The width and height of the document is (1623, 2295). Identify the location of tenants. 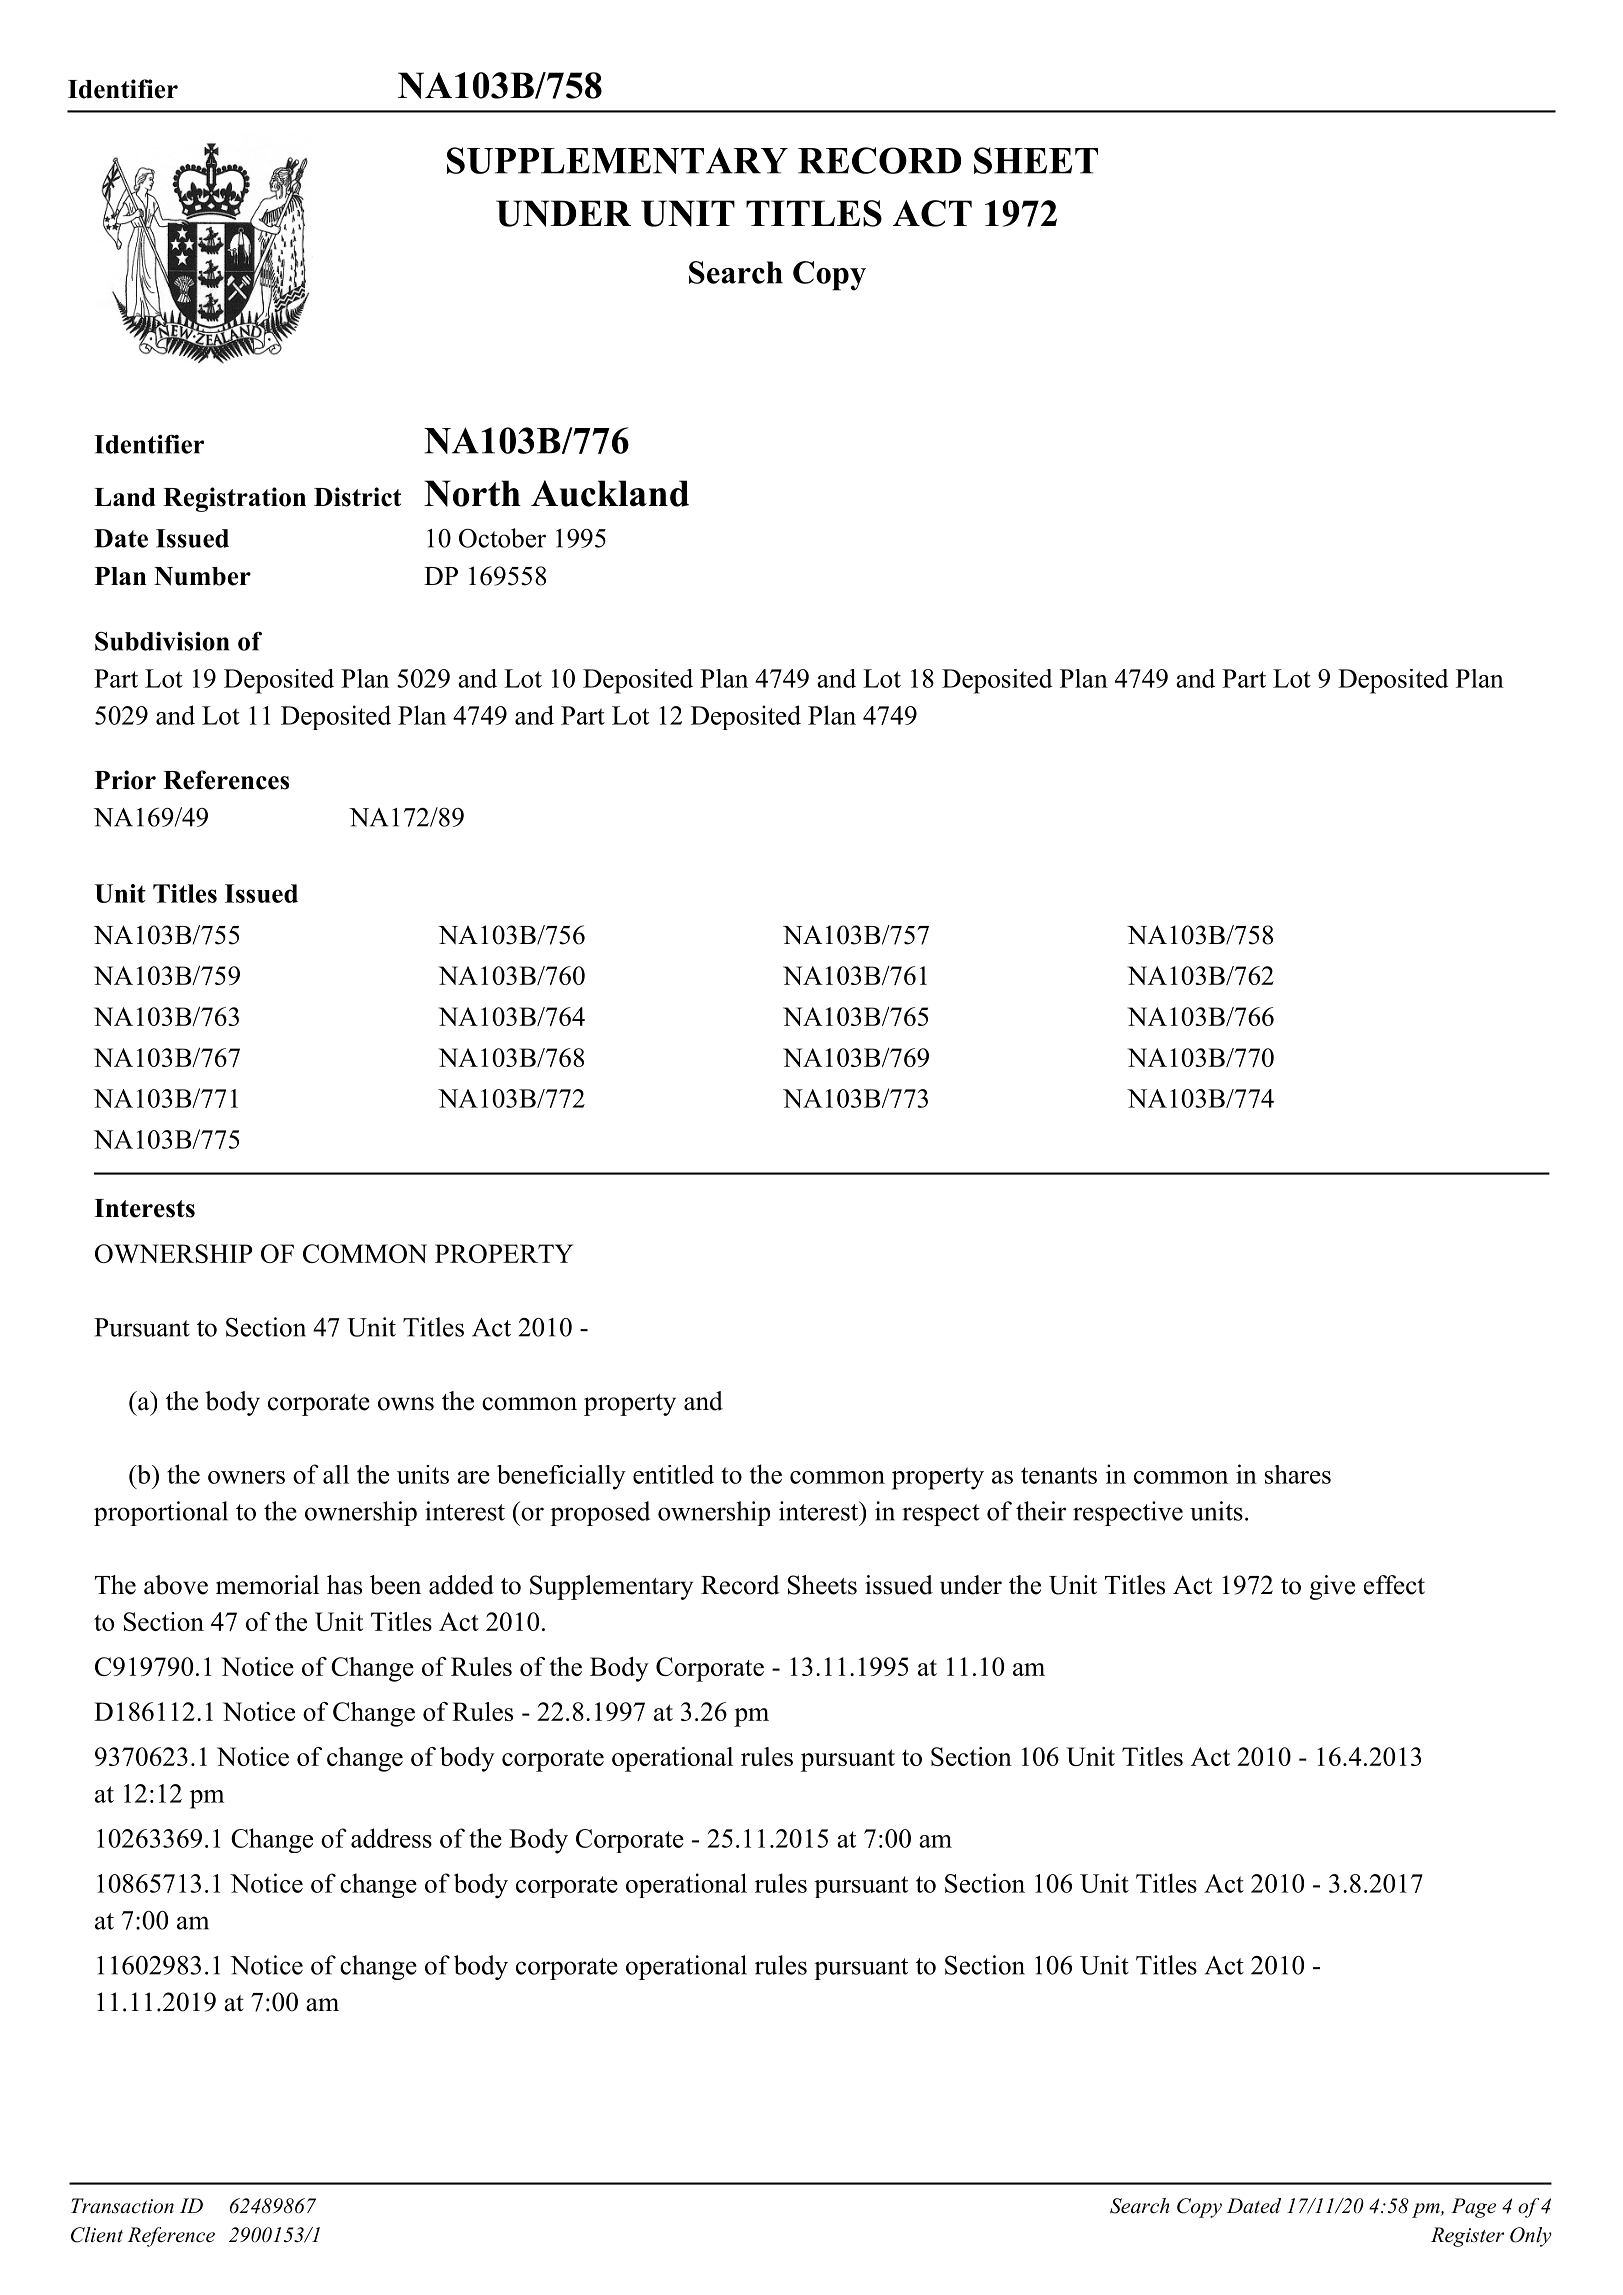
(1059, 1475).
